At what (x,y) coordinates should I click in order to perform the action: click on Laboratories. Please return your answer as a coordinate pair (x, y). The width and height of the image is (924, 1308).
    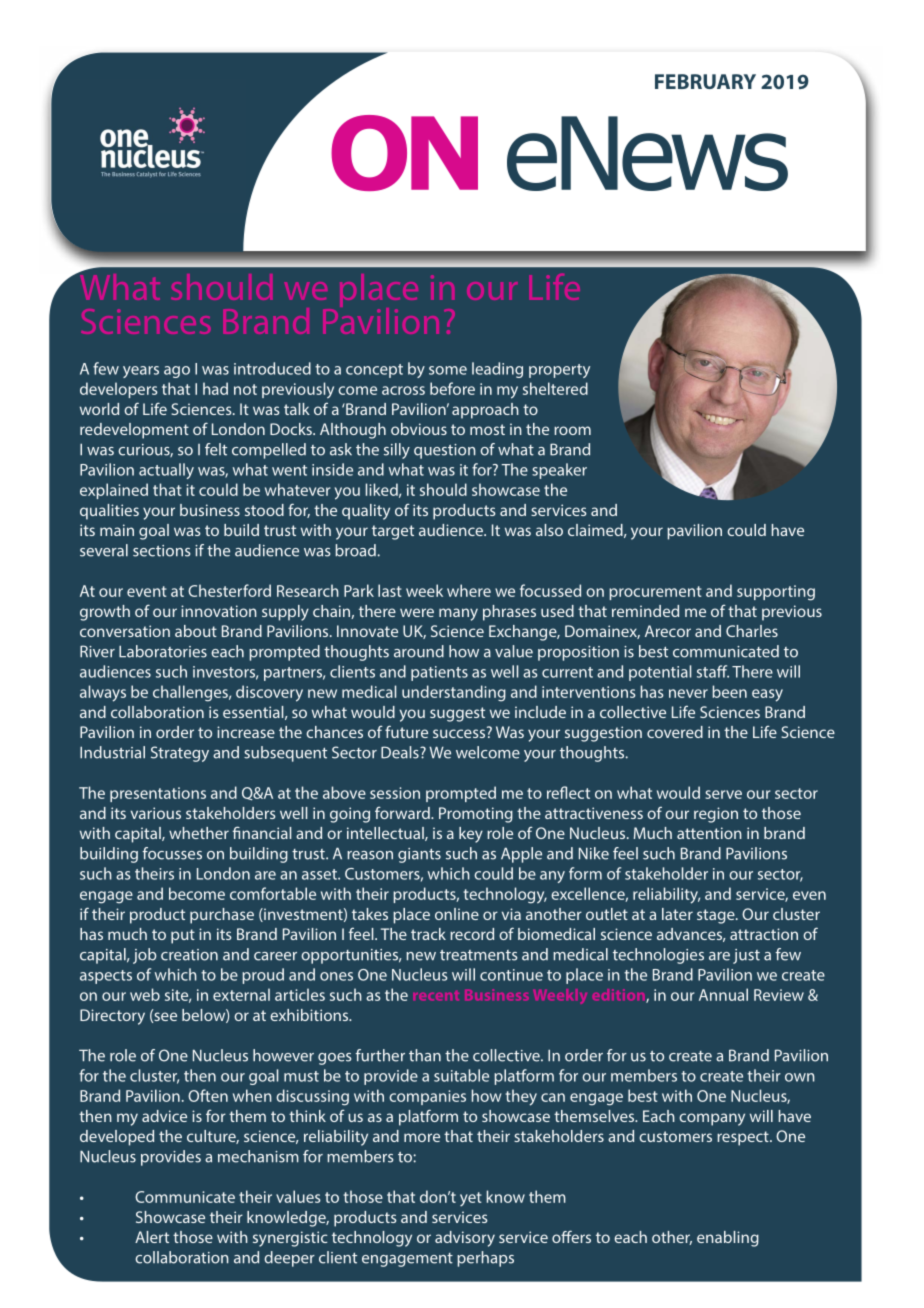
    Looking at the image, I should click on (163, 651).
